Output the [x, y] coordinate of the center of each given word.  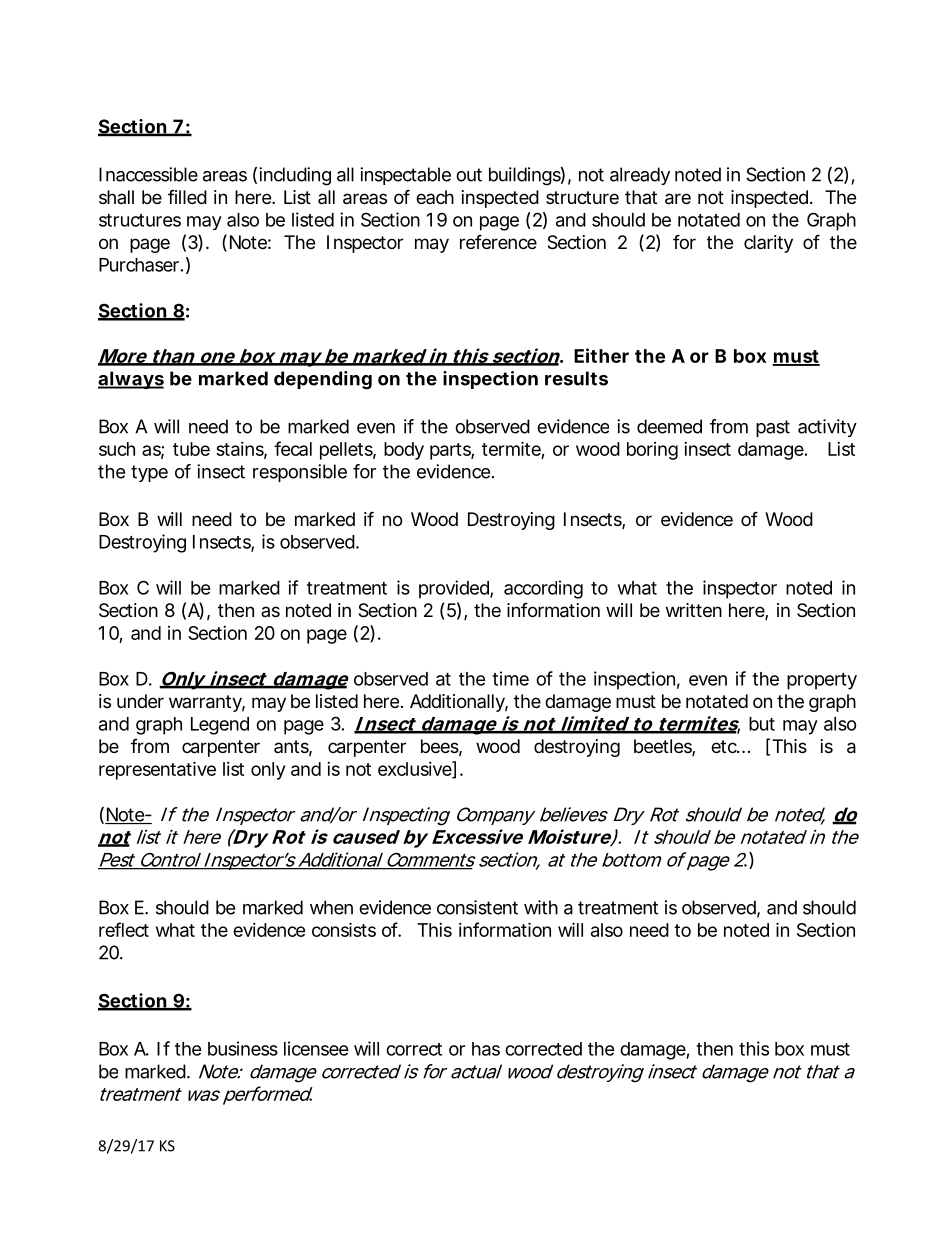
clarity [768, 244]
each [435, 197]
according [543, 589]
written [694, 610]
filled [187, 197]
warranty [207, 703]
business [243, 1048]
